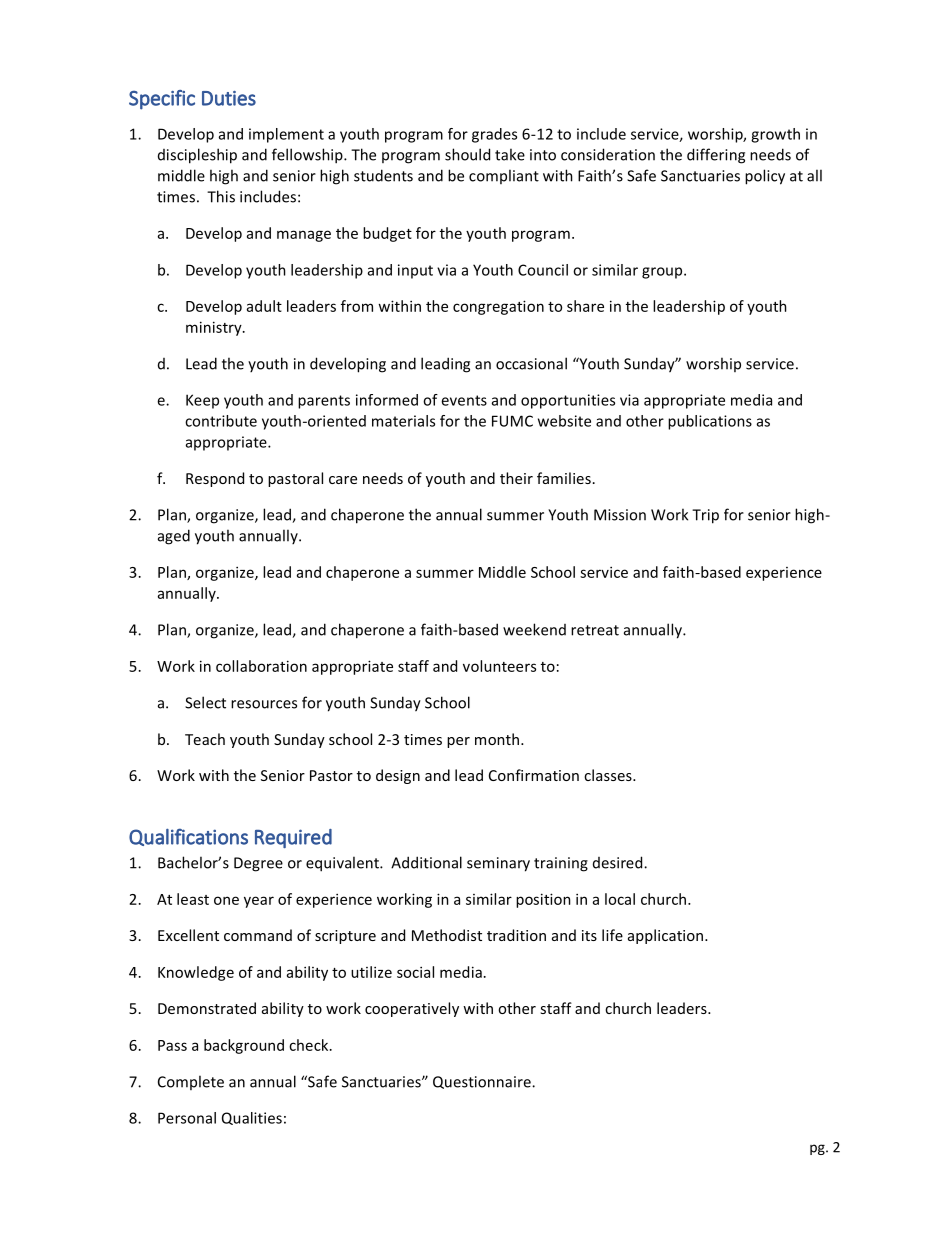 The image size is (952, 1233). Describe the element at coordinates (667, 936) in the screenshot. I see `application` at that location.
